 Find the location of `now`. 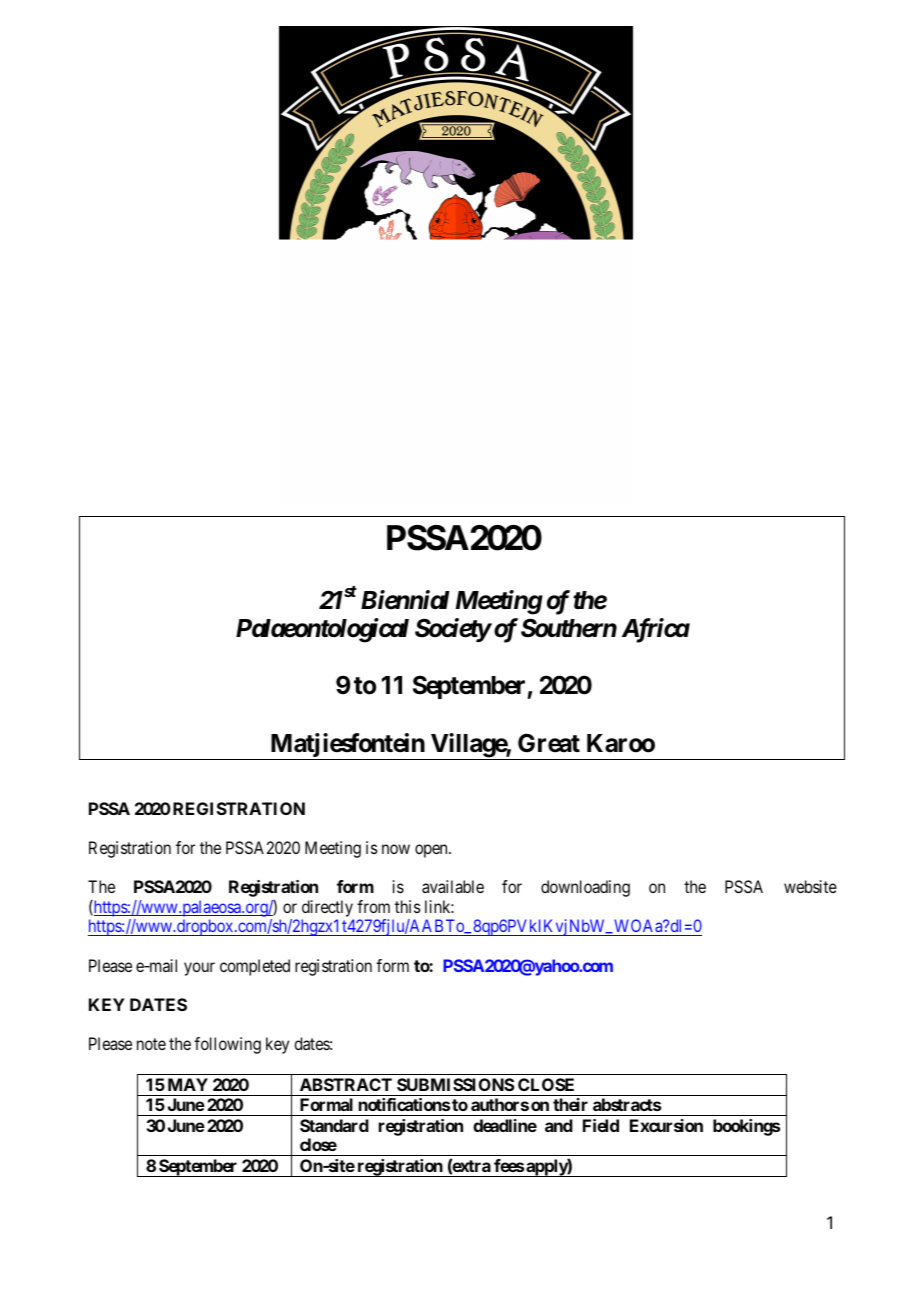

now is located at coordinates (396, 849).
